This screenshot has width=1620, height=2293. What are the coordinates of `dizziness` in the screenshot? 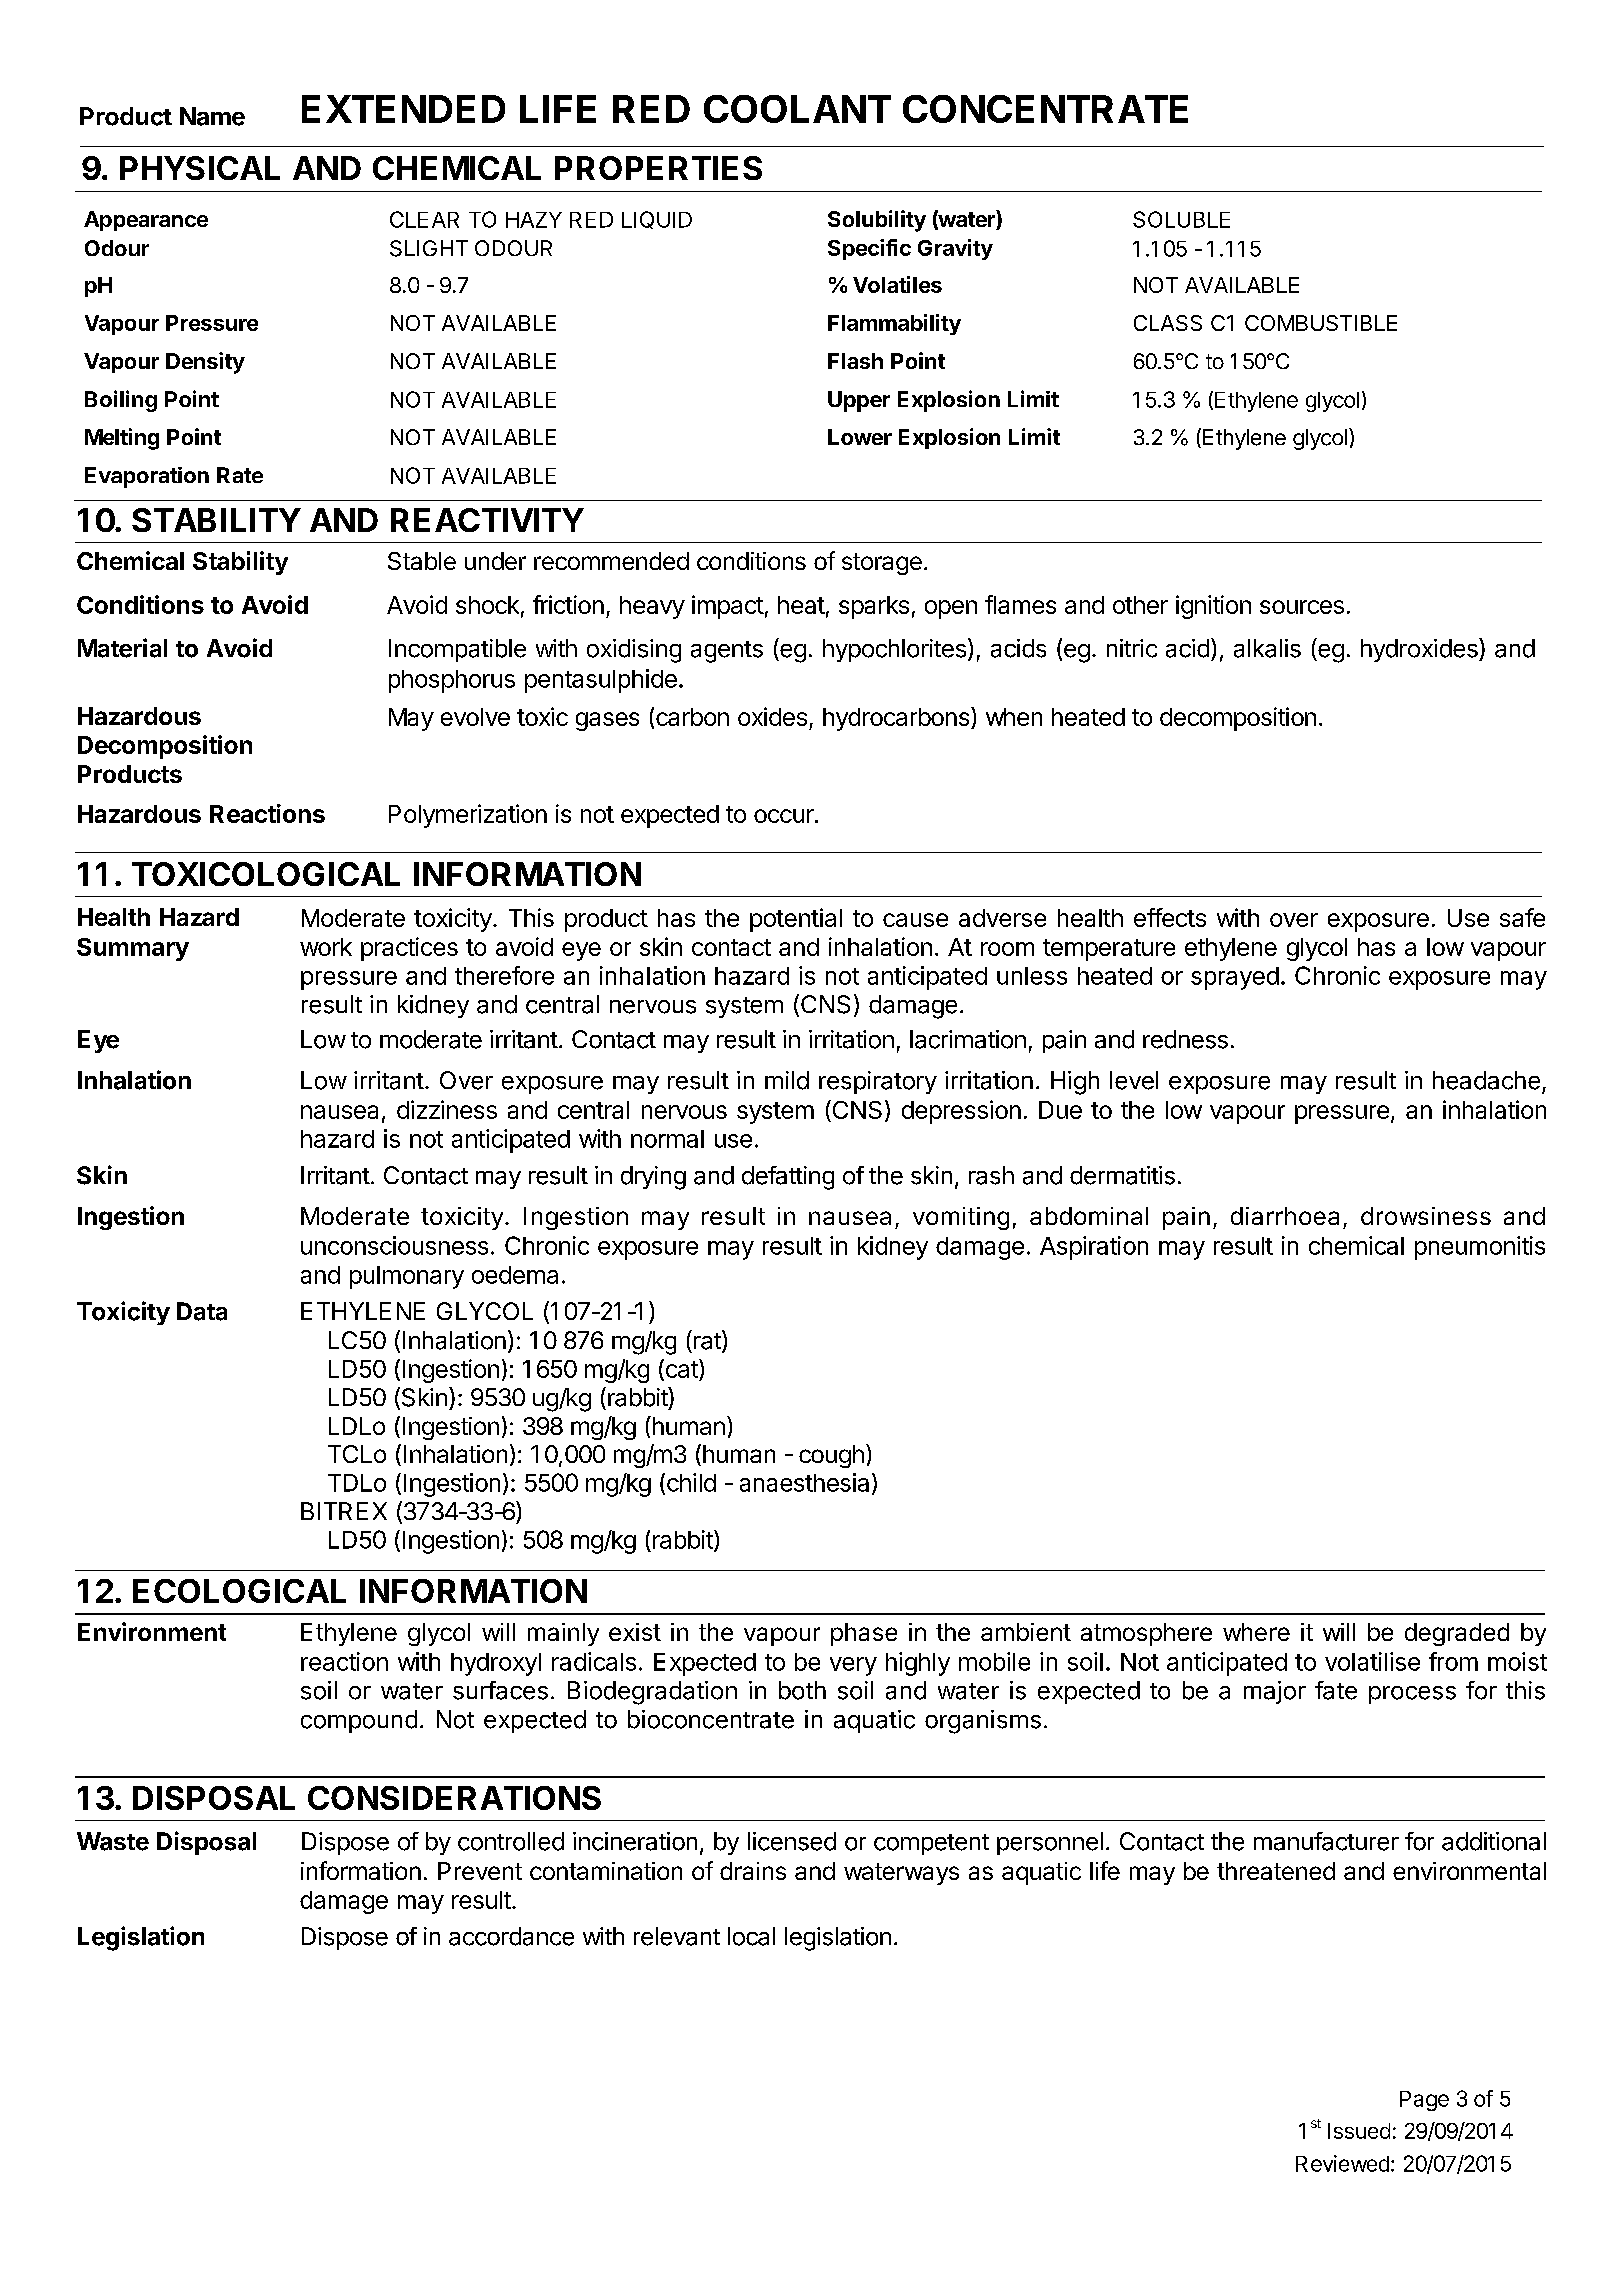 It's located at (447, 1109).
